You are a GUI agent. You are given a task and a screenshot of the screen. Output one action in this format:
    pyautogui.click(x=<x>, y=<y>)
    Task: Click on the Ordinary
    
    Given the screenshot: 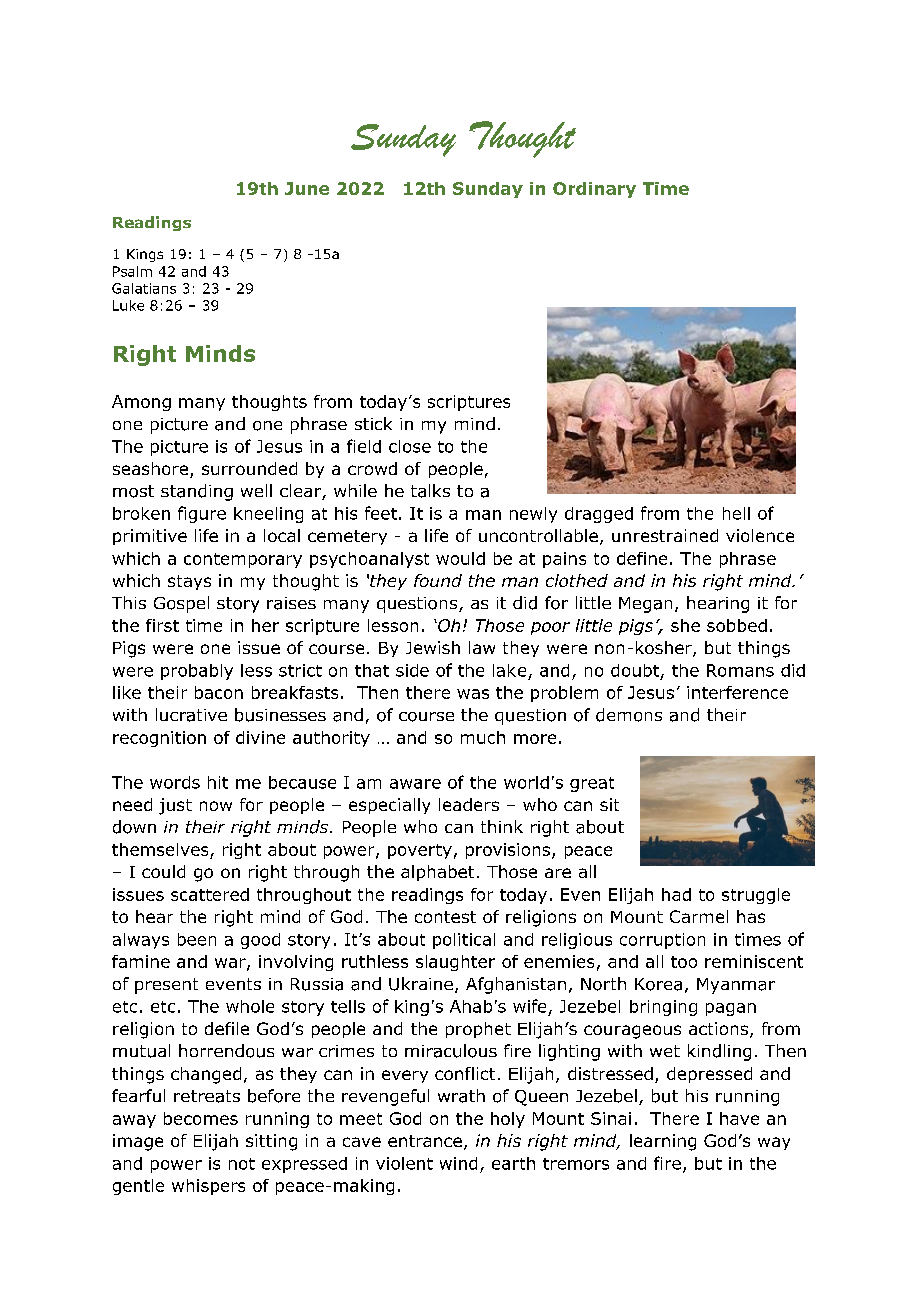 What is the action you would take?
    pyautogui.click(x=594, y=190)
